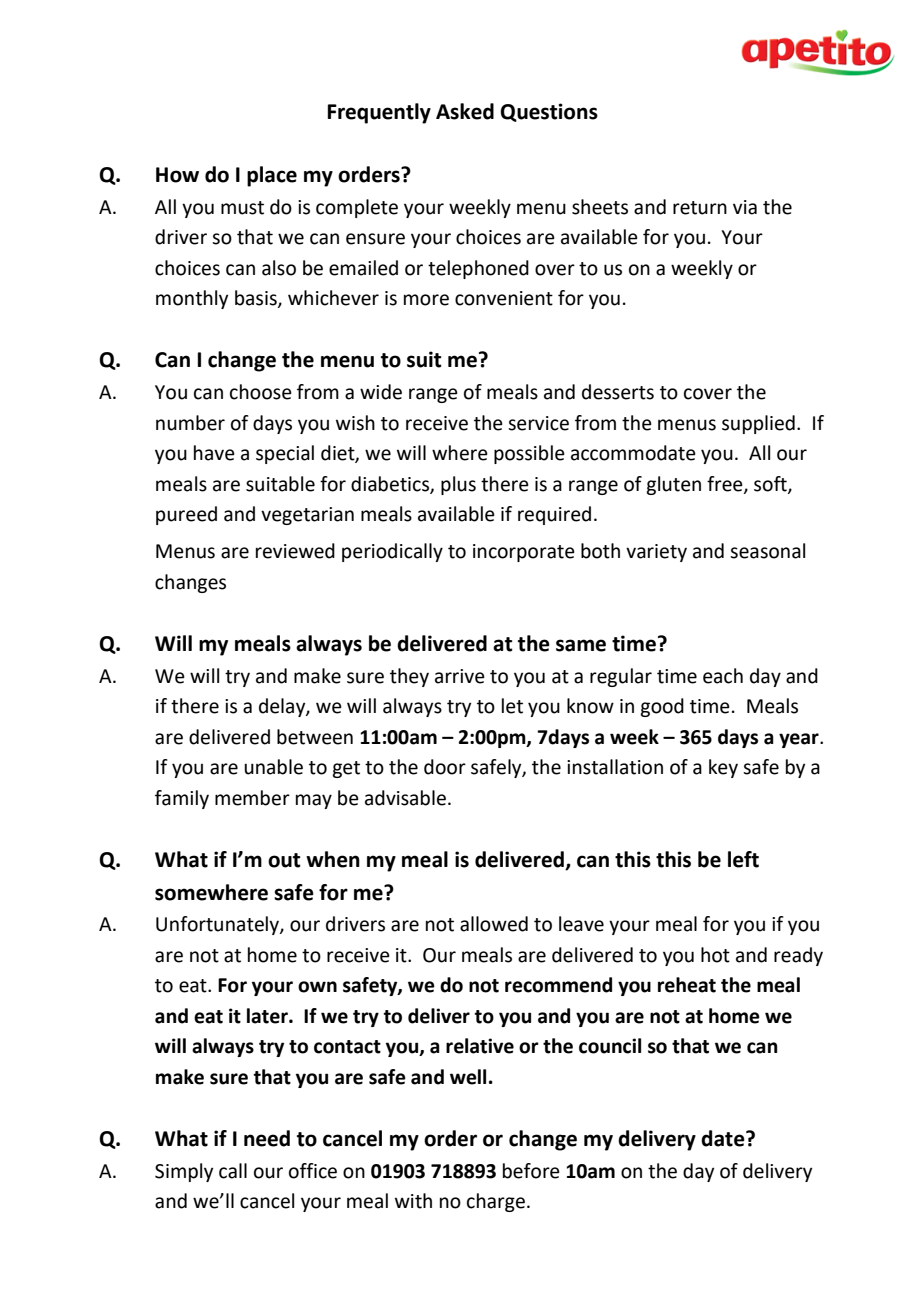  I want to click on between, so click(315, 737).
